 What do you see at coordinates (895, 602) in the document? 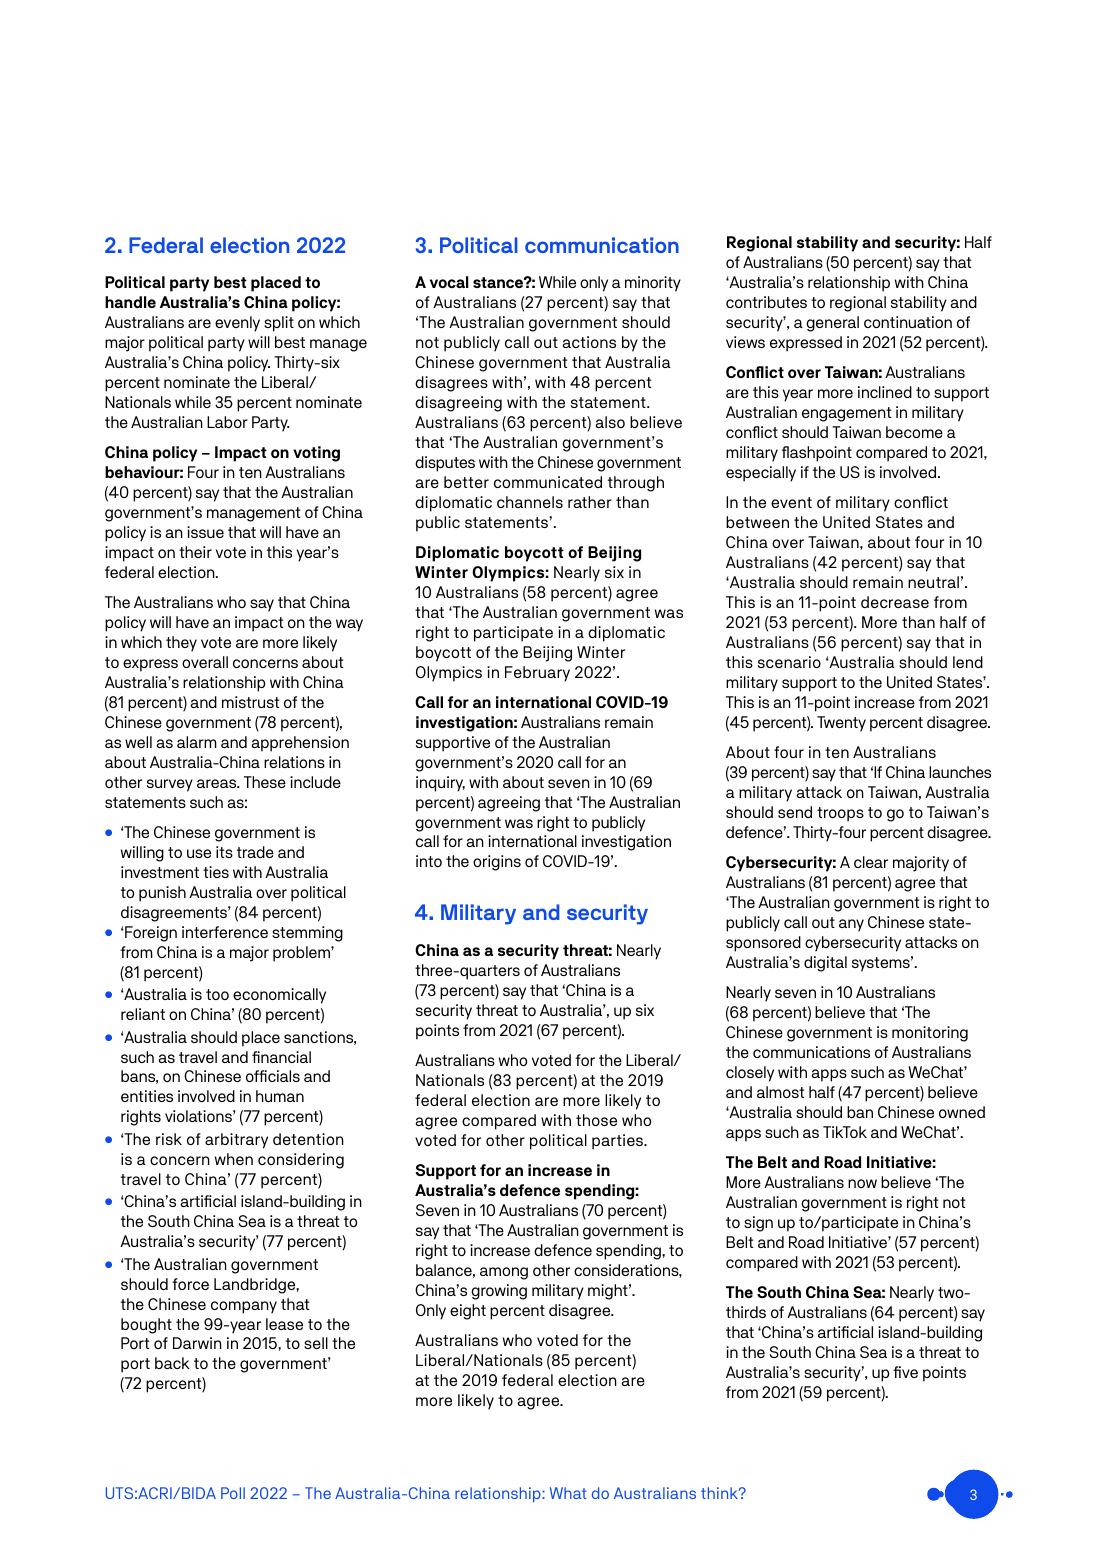
I see `decrease` at bounding box center [895, 602].
